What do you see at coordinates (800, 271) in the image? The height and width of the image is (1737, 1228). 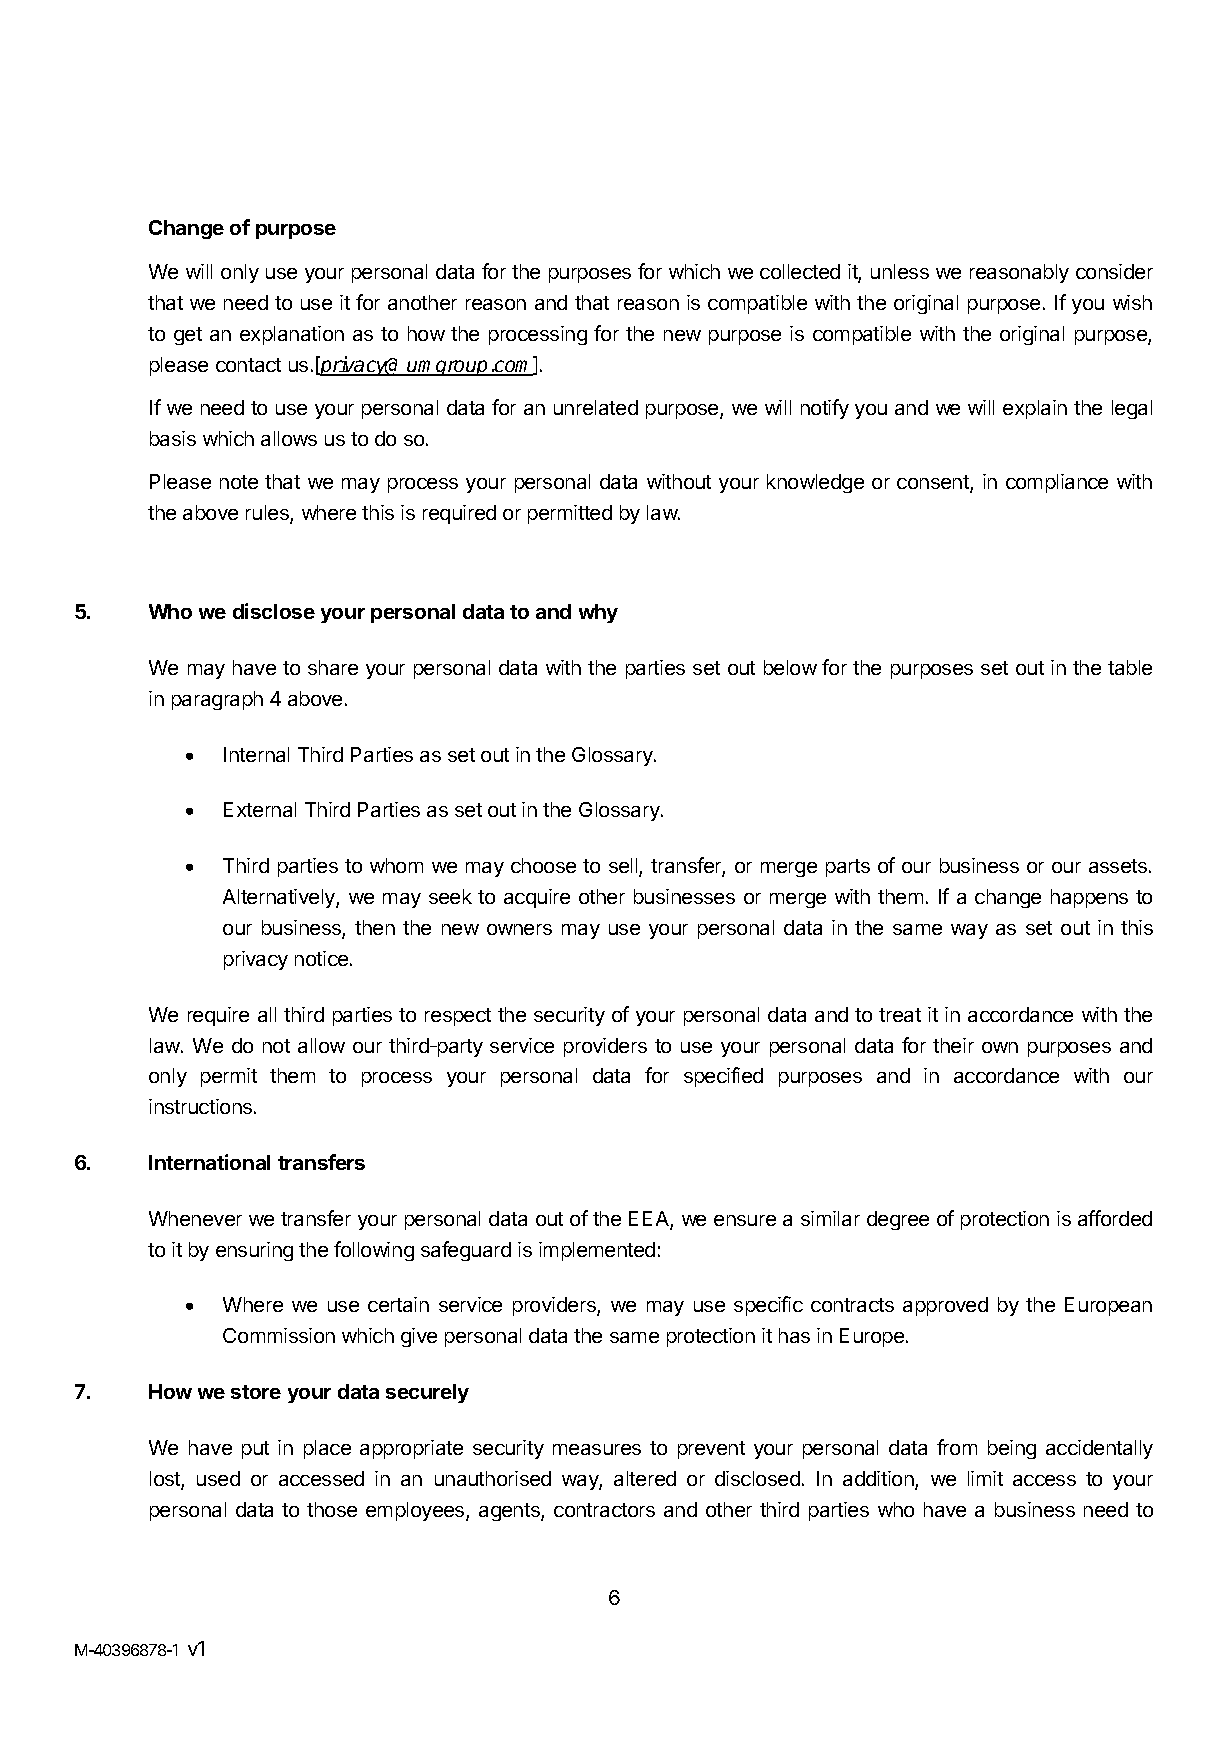 I see `collected` at bounding box center [800, 271].
